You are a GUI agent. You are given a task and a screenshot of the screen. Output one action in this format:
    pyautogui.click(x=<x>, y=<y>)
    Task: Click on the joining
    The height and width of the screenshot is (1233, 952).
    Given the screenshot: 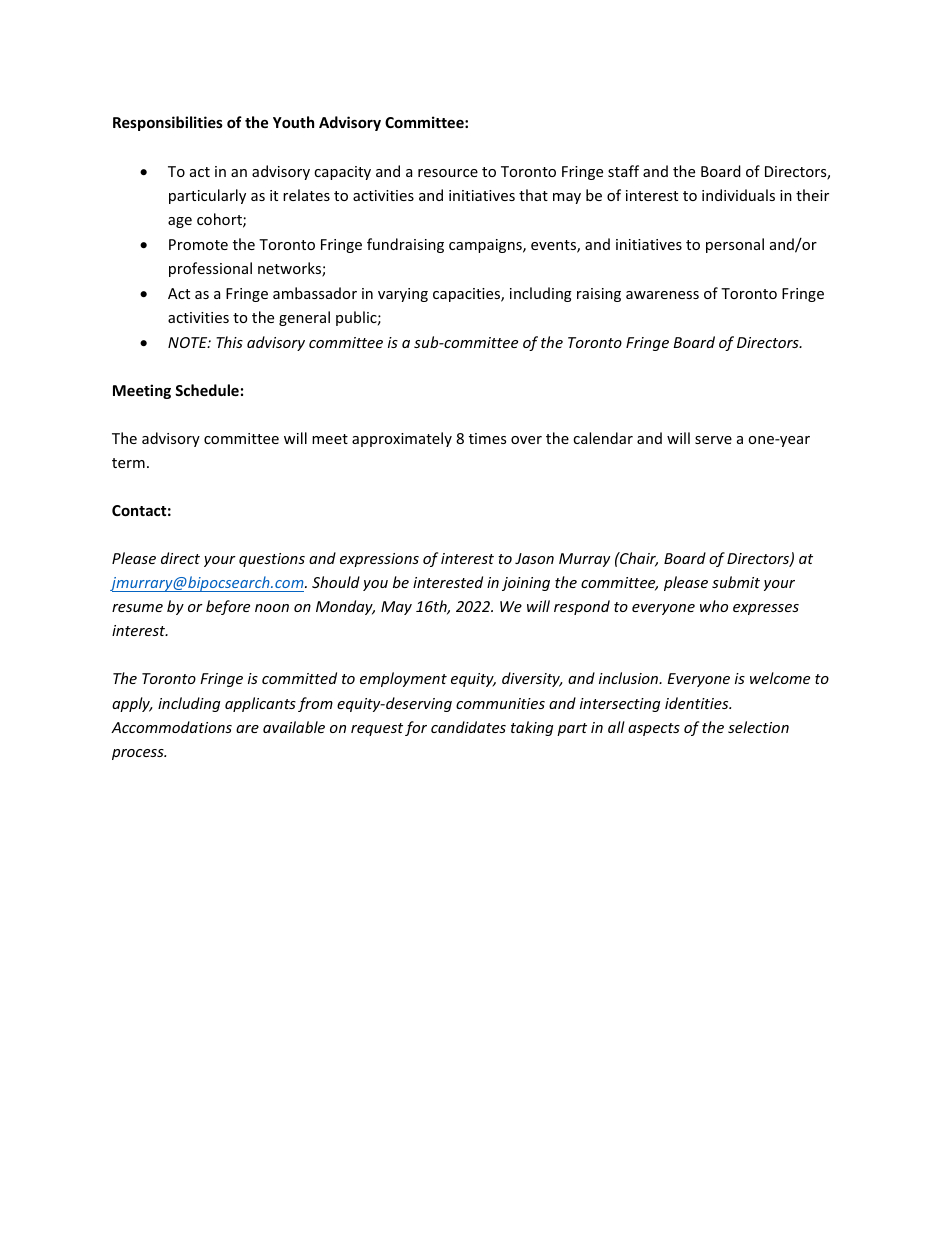 What is the action you would take?
    pyautogui.click(x=526, y=584)
